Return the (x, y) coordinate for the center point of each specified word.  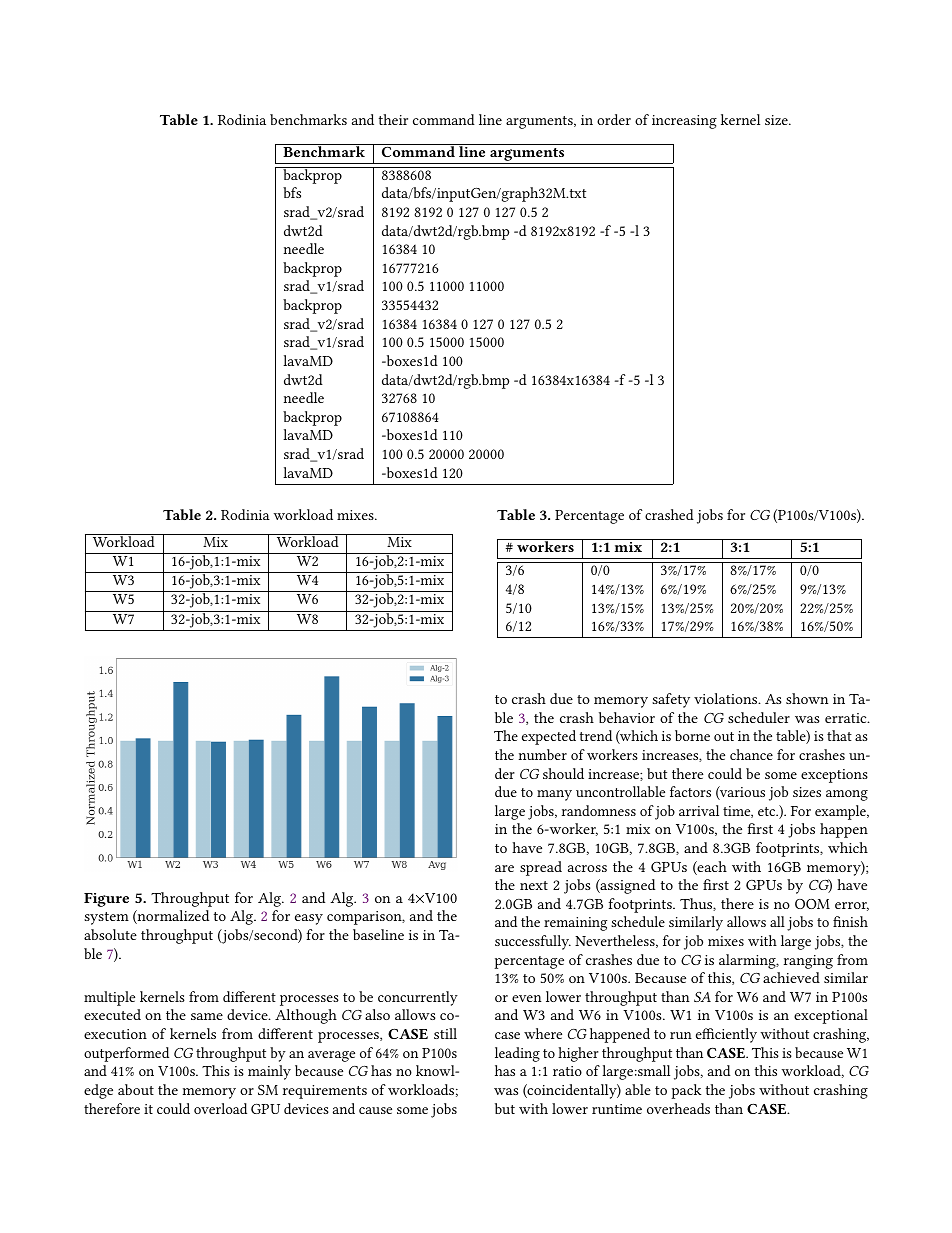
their (393, 119)
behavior (627, 717)
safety (671, 700)
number (543, 754)
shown (807, 698)
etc (768, 811)
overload (220, 1108)
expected (549, 737)
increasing (684, 122)
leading (517, 1054)
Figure (106, 900)
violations (727, 698)
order (614, 119)
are (504, 868)
